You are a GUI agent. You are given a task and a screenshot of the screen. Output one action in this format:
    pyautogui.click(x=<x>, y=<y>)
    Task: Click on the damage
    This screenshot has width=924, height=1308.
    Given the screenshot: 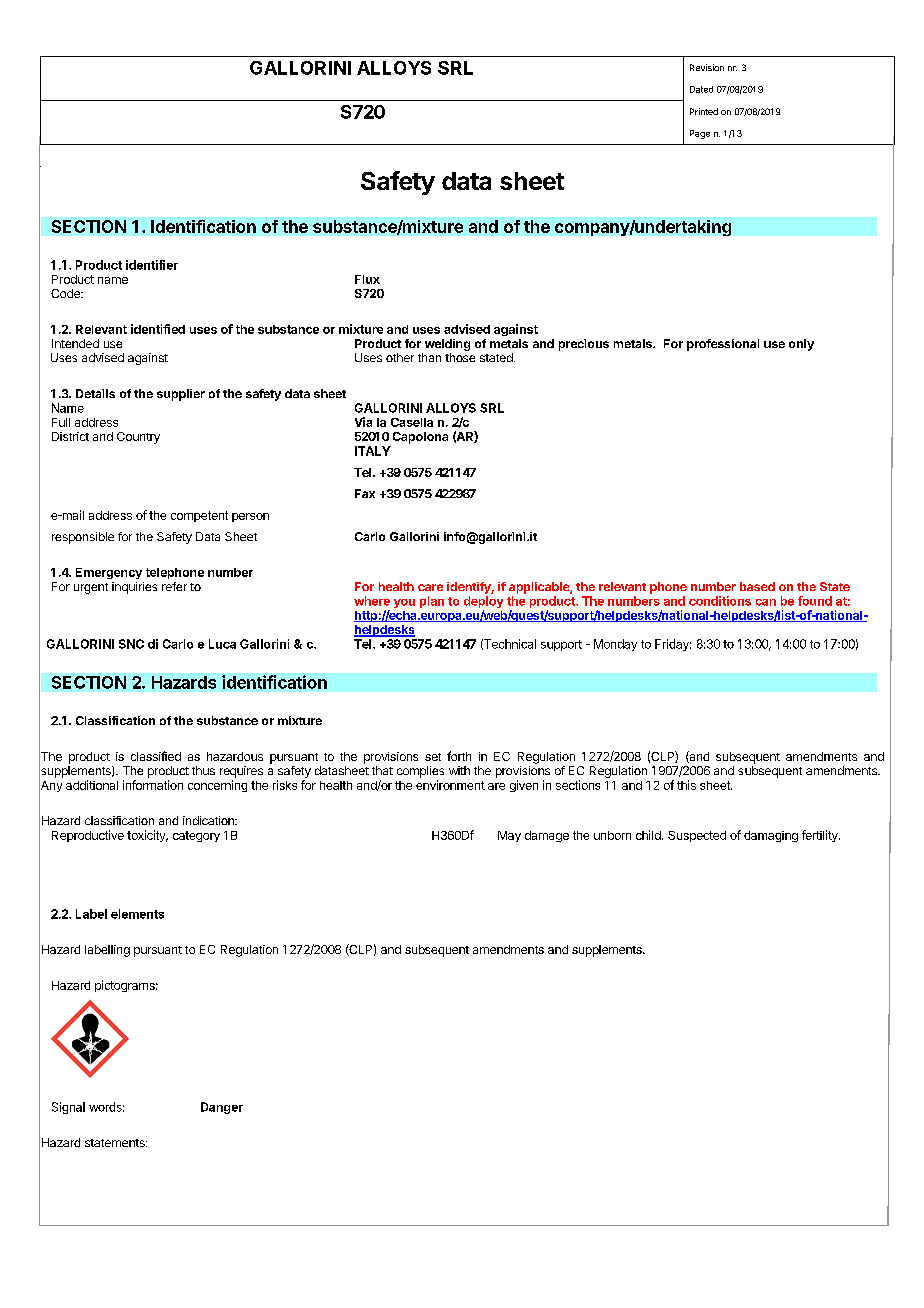 What is the action you would take?
    pyautogui.click(x=547, y=836)
